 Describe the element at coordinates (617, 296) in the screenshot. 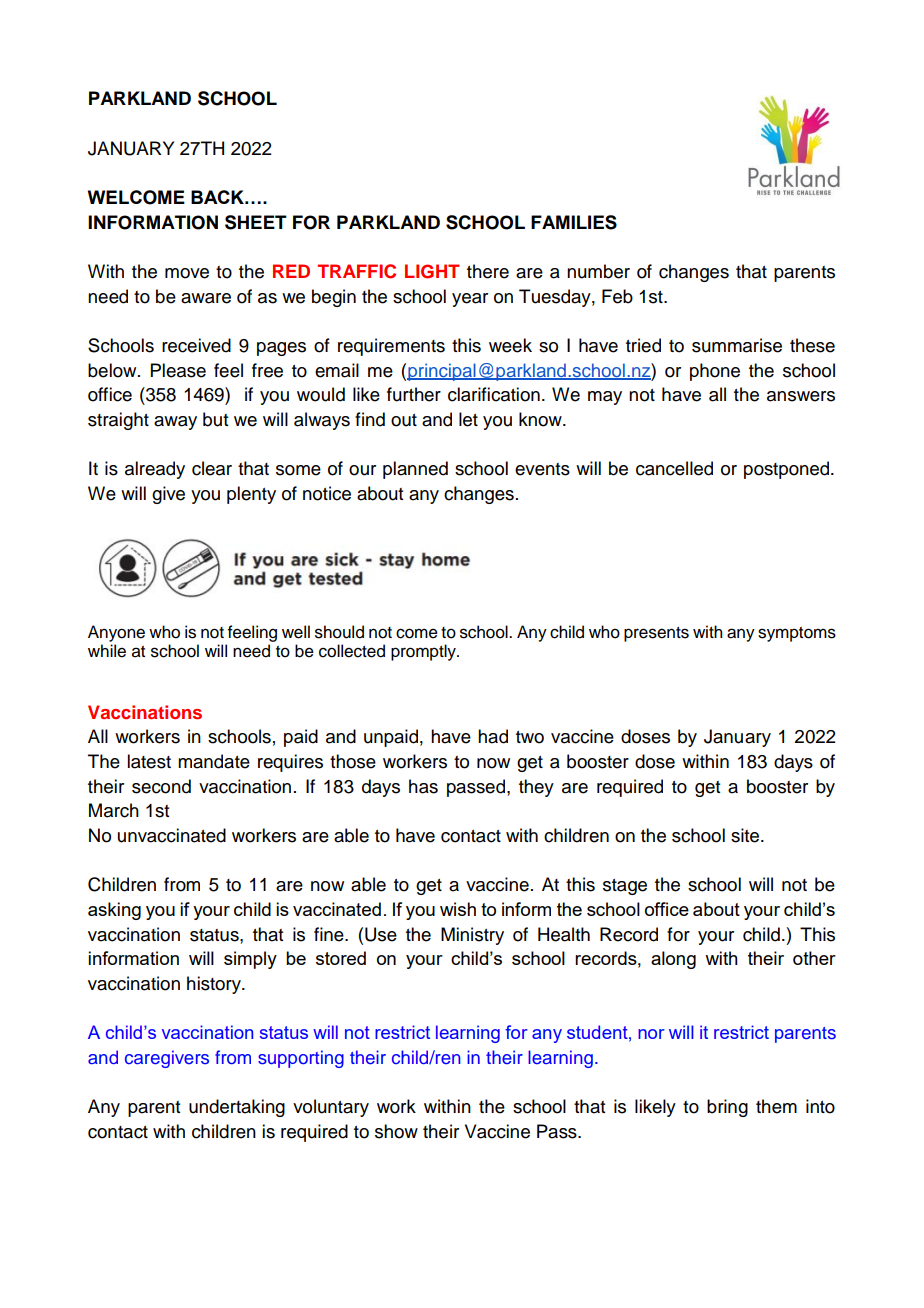

I see `Feb` at that location.
